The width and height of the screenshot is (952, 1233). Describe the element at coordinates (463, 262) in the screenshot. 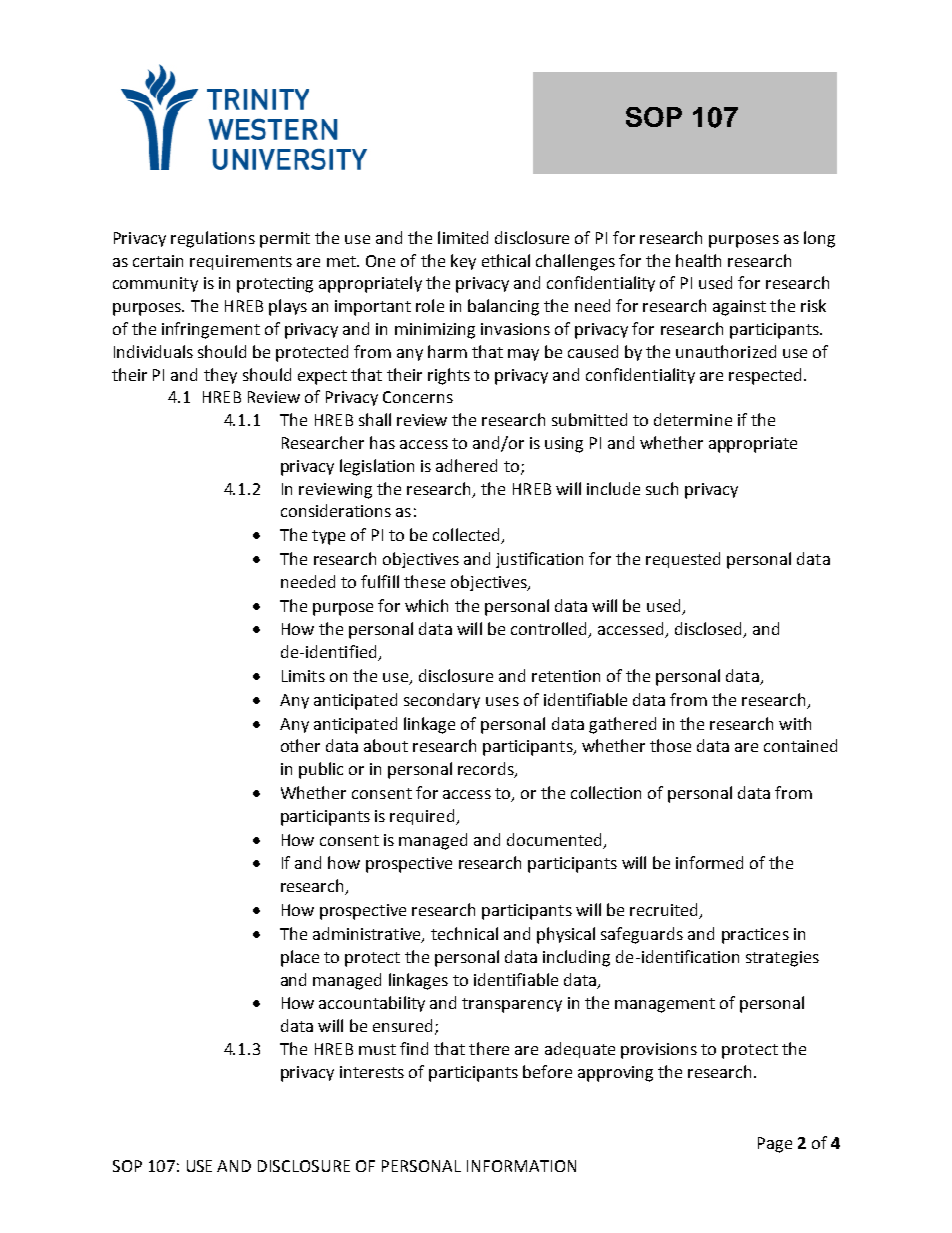

I see `key` at that location.
